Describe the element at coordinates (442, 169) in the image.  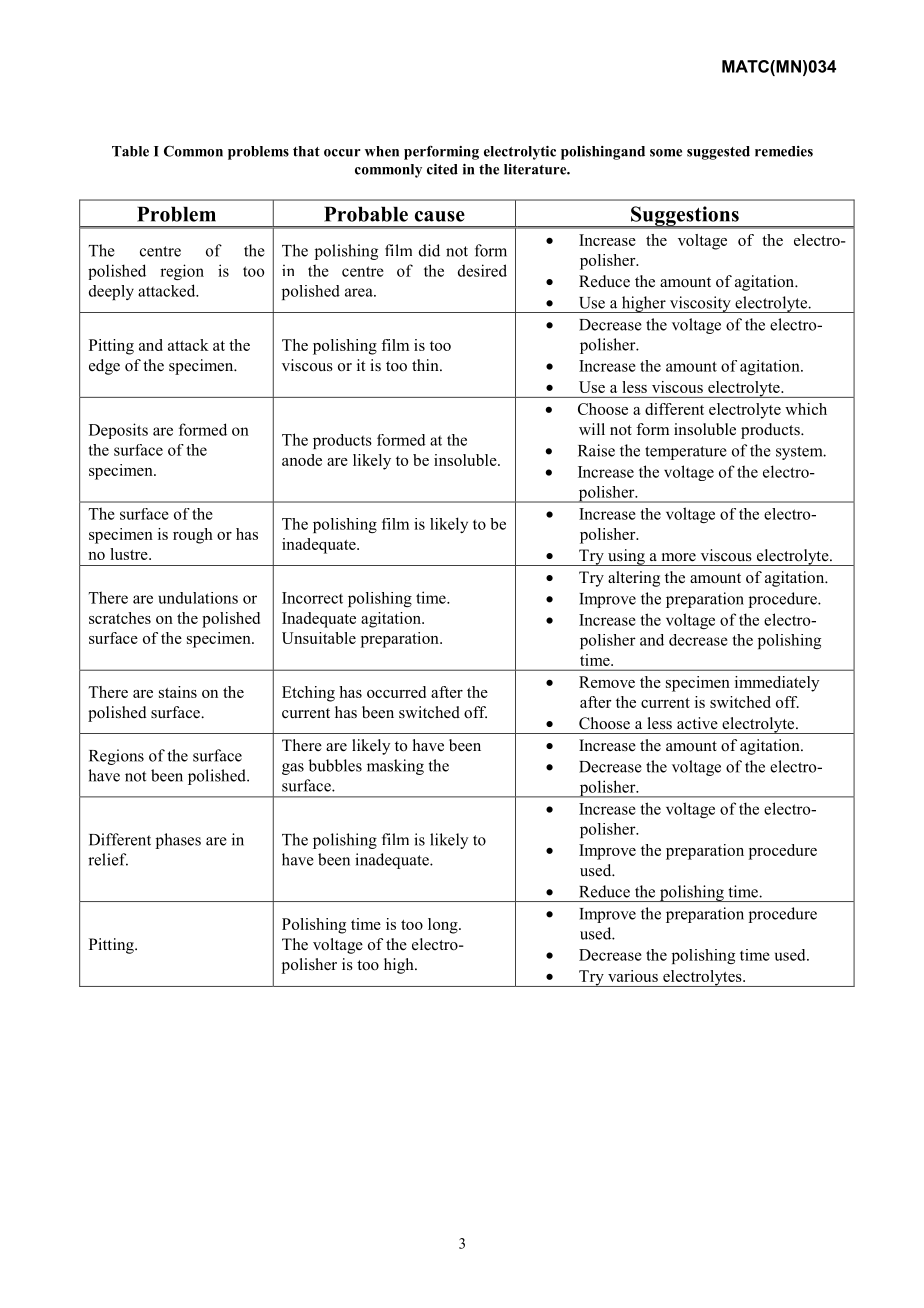
I see `cited` at that location.
